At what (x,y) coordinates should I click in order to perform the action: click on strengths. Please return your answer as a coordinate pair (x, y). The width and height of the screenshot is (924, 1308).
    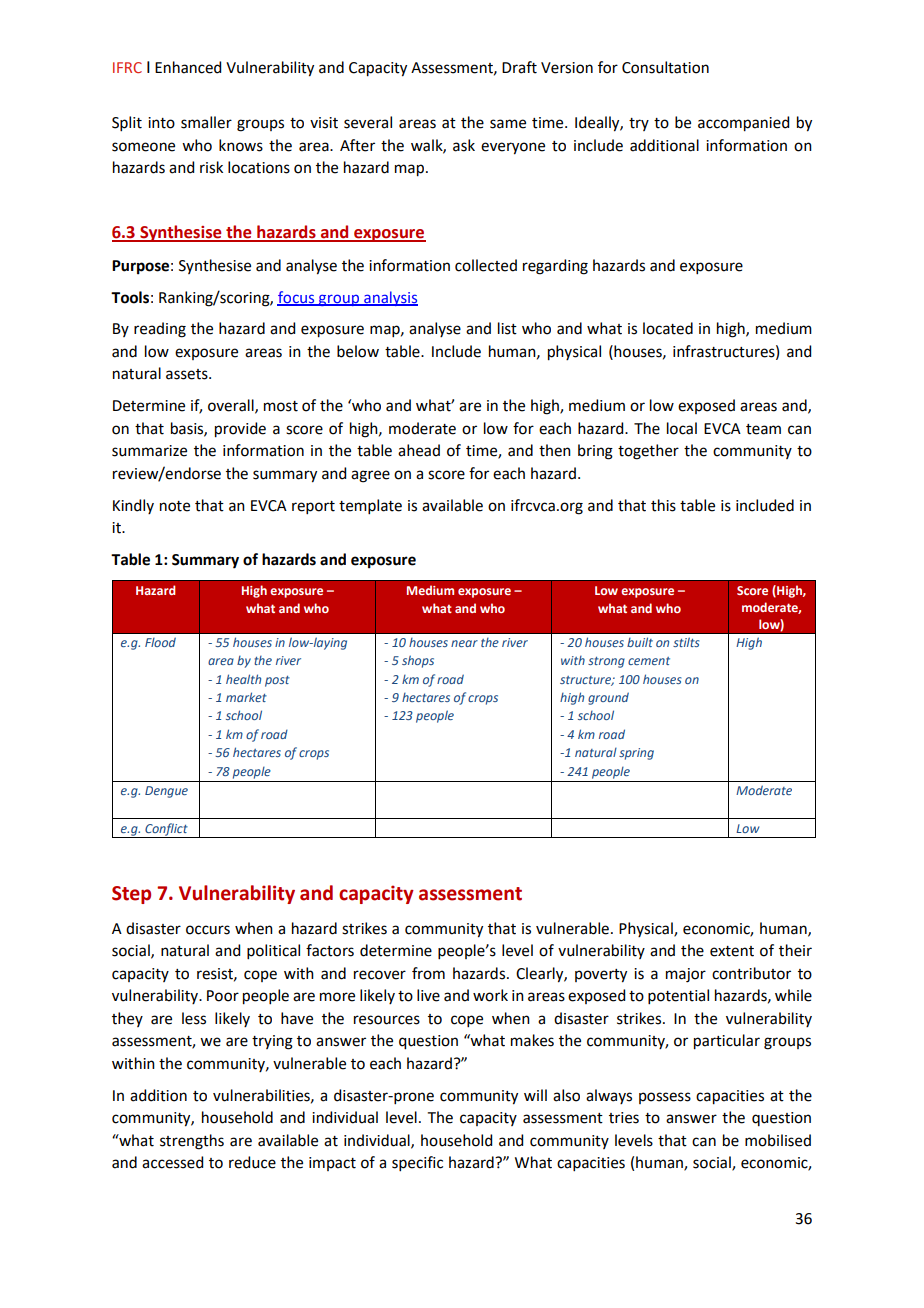
    Looking at the image, I should click on (192, 1142).
